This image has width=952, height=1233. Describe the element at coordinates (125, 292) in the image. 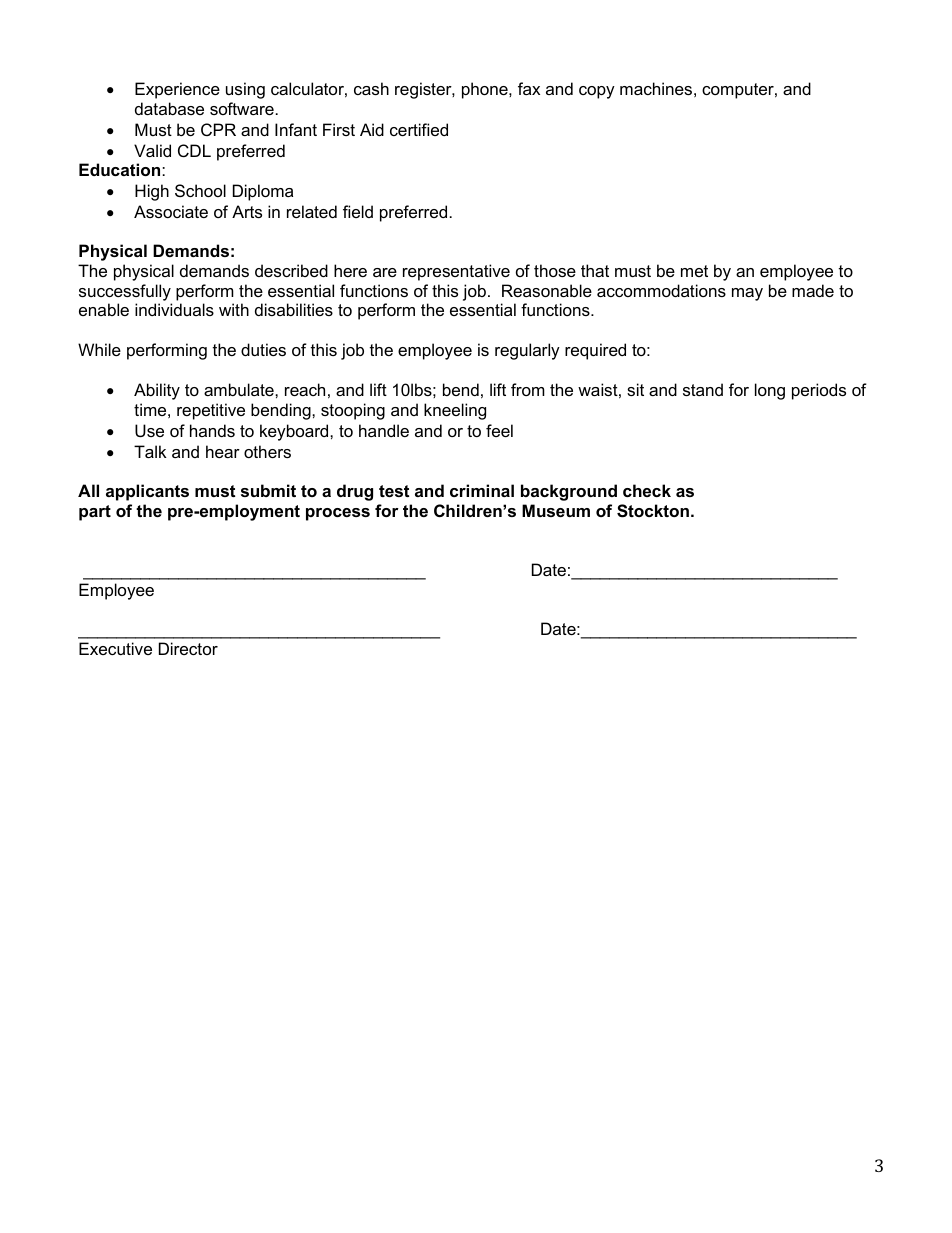

I see `successfully` at that location.
